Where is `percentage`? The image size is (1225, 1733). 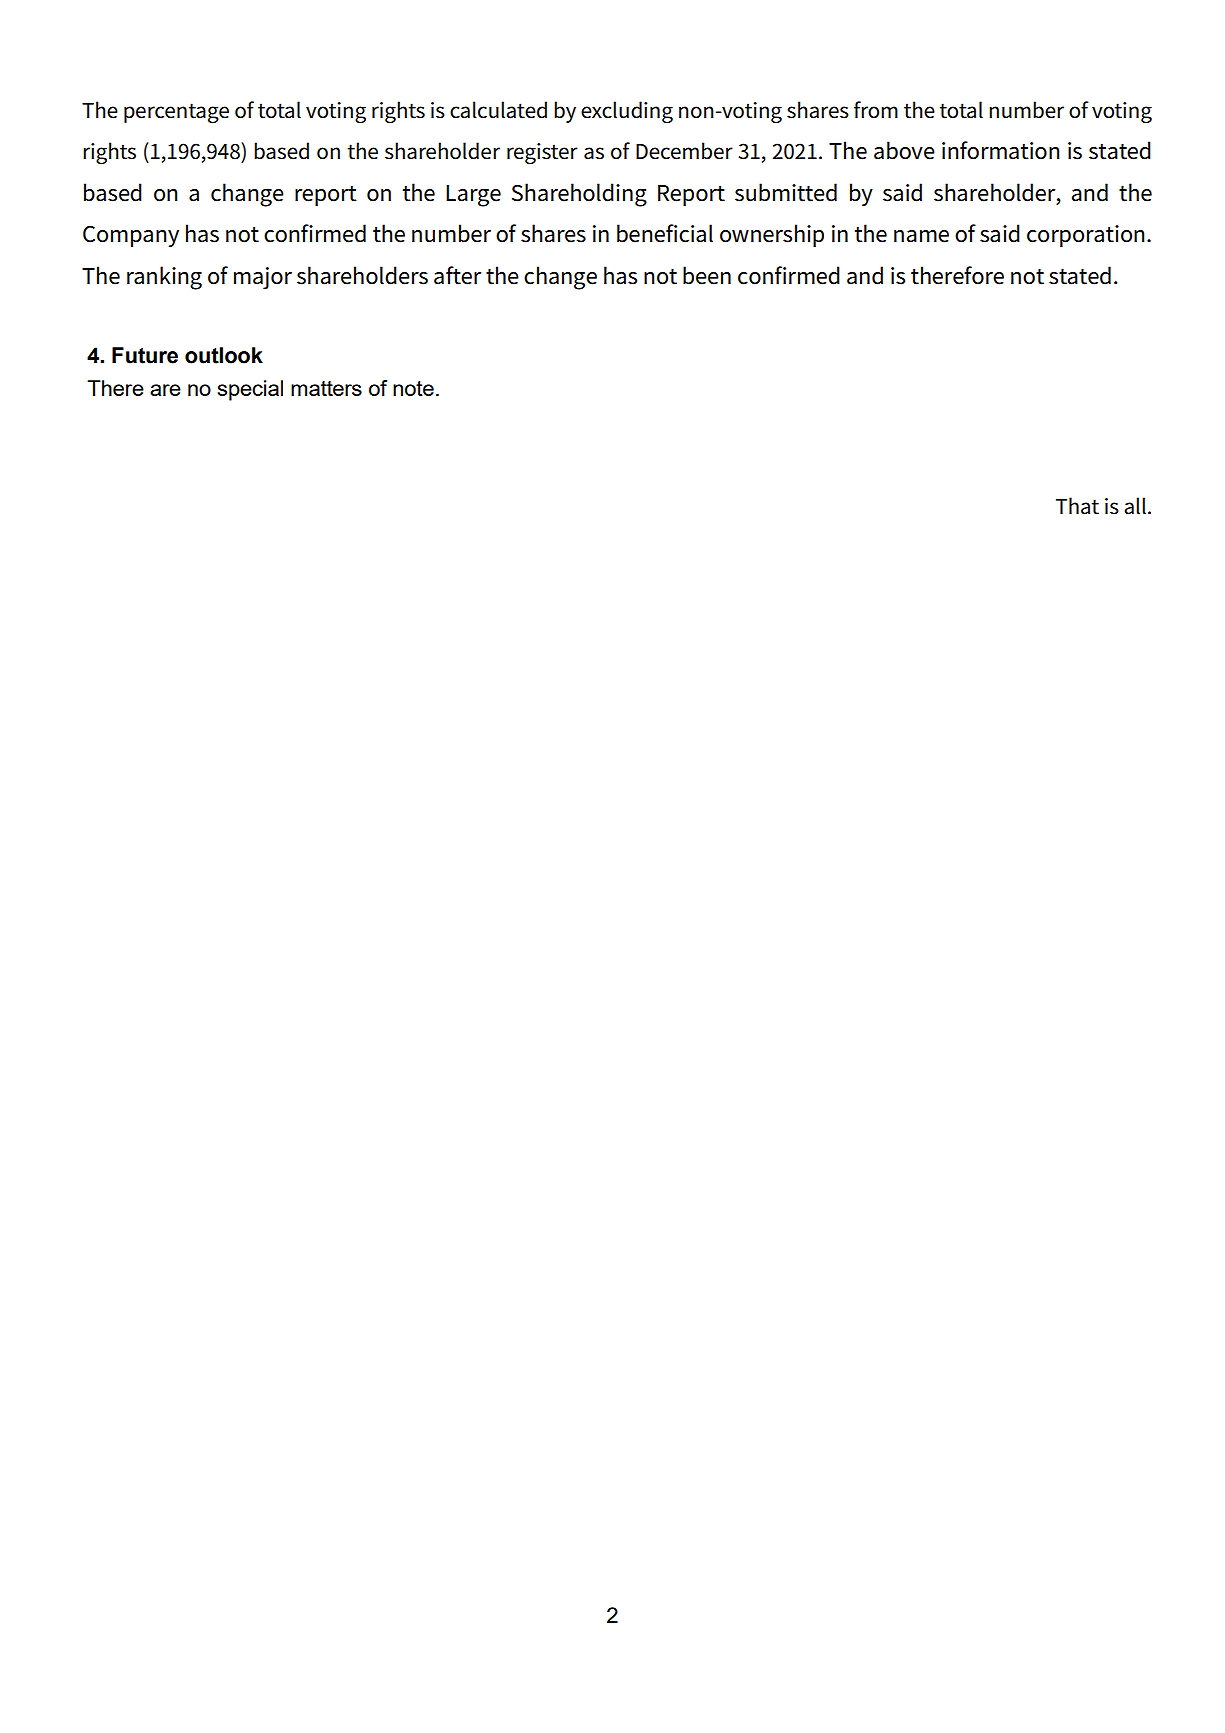
percentage is located at coordinates (176, 113).
